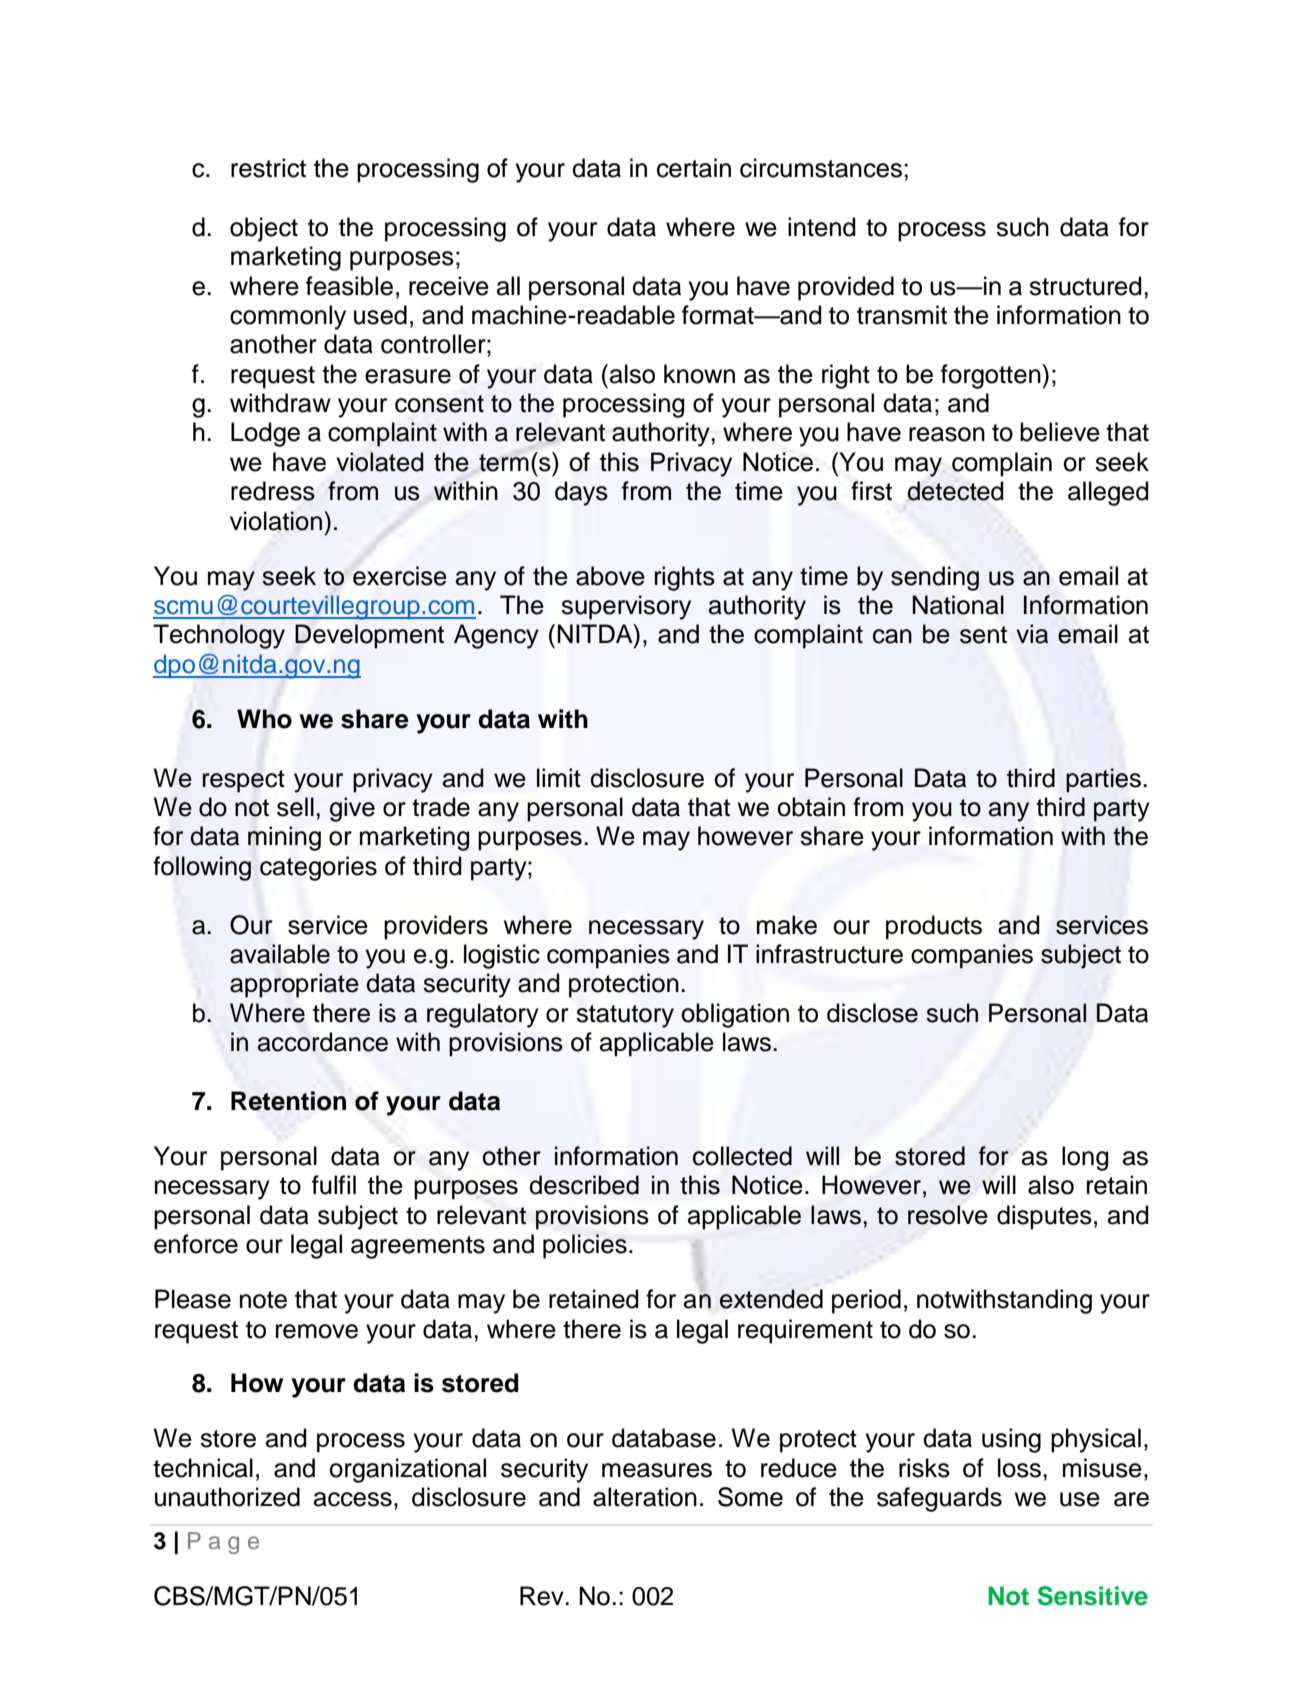 The height and width of the page is (1687, 1303). I want to click on Retention, so click(288, 1101).
